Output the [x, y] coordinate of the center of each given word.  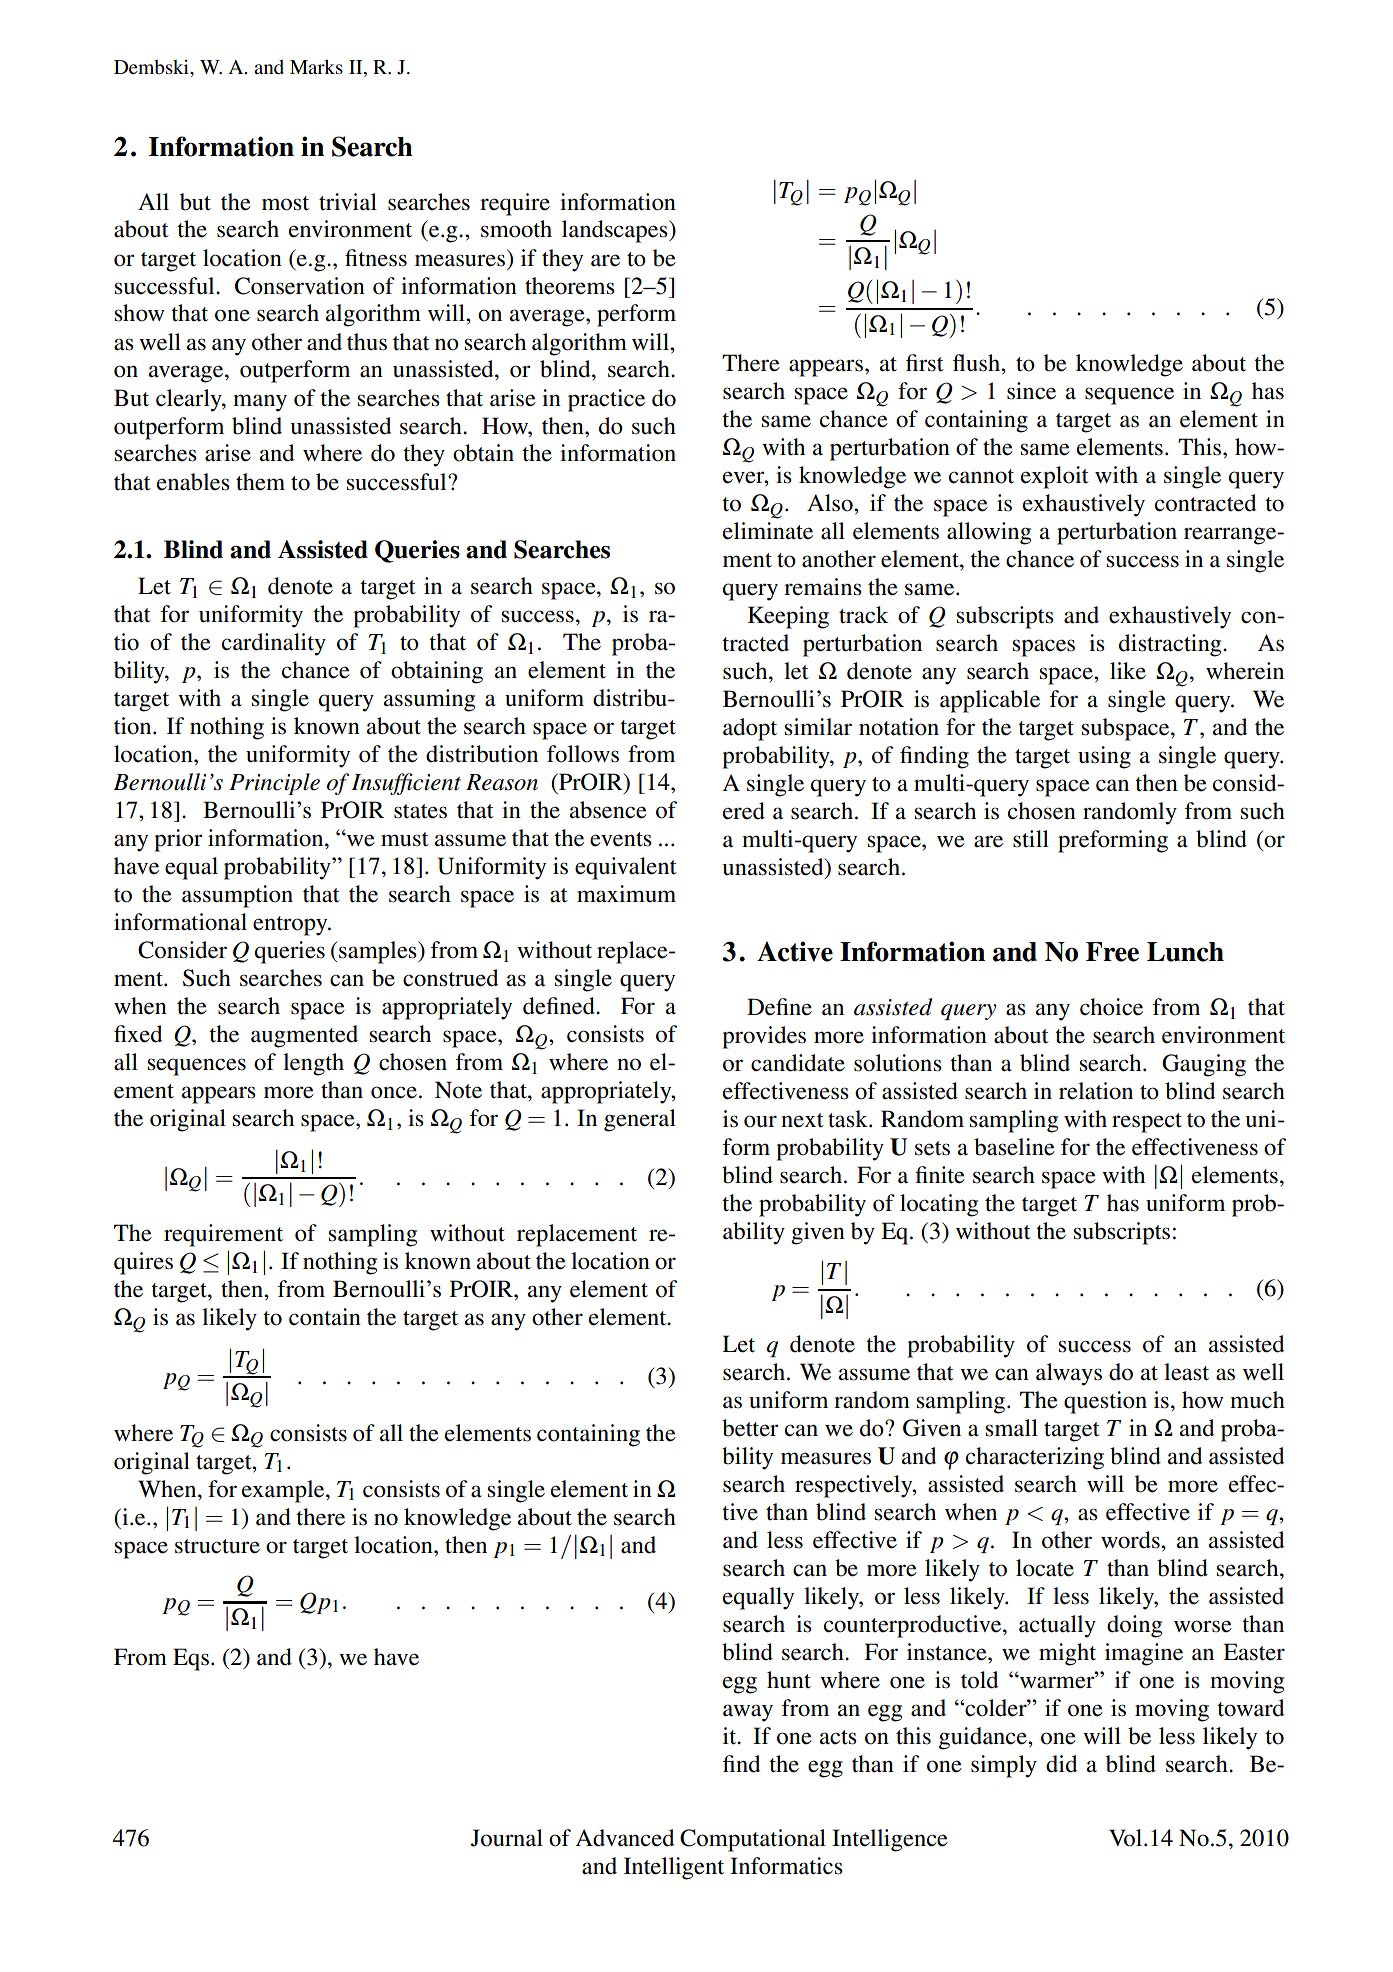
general [640, 1120]
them [260, 482]
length [313, 1064]
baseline [1014, 1147]
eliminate [768, 531]
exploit [1055, 477]
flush [977, 363]
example [284, 1491]
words [1131, 1540]
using [1104, 757]
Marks [316, 67]
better [750, 1428]
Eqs [191, 1659]
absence [608, 810]
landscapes [616, 231]
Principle [274, 784]
